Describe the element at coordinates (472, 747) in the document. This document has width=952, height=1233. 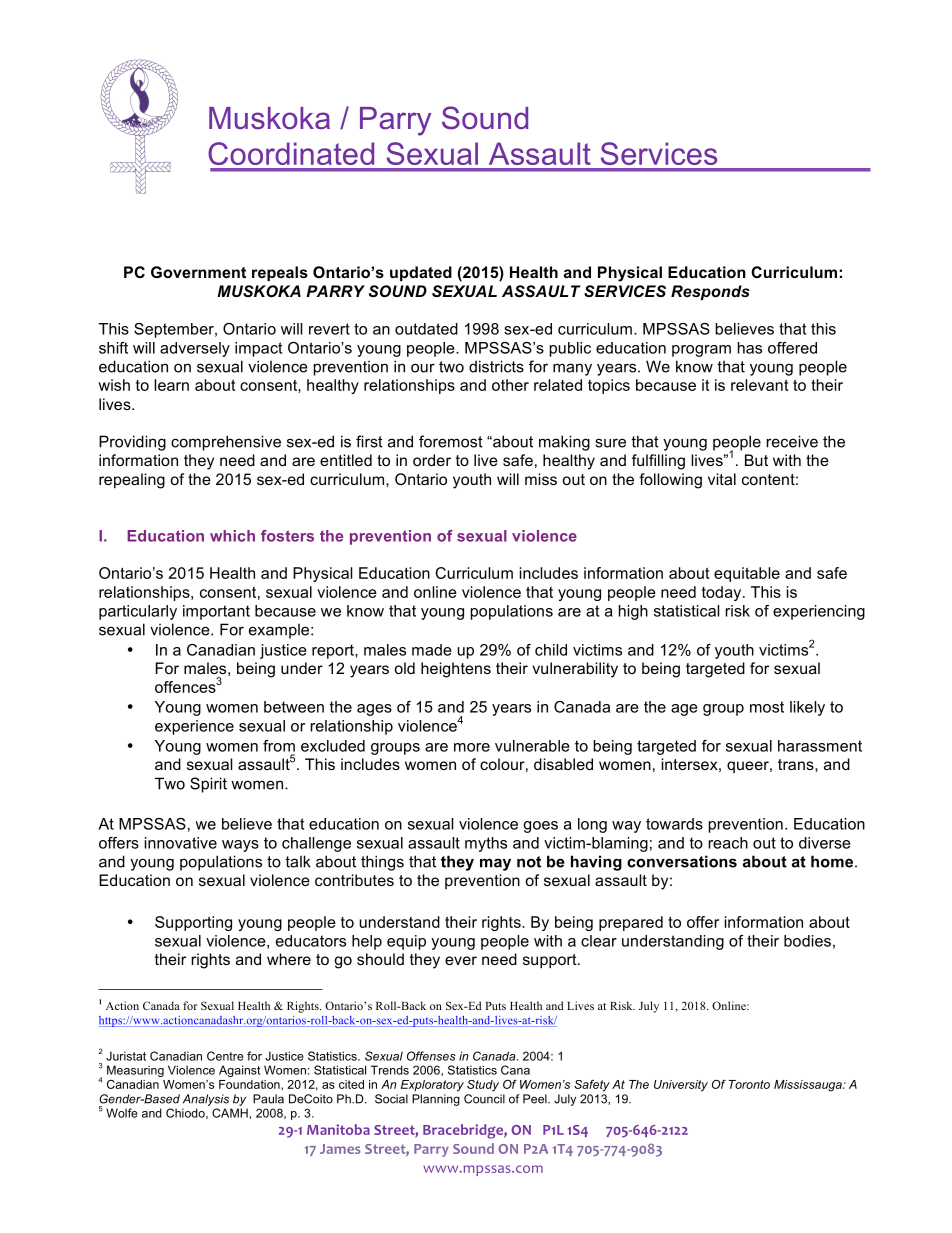
I see `more` at that location.
